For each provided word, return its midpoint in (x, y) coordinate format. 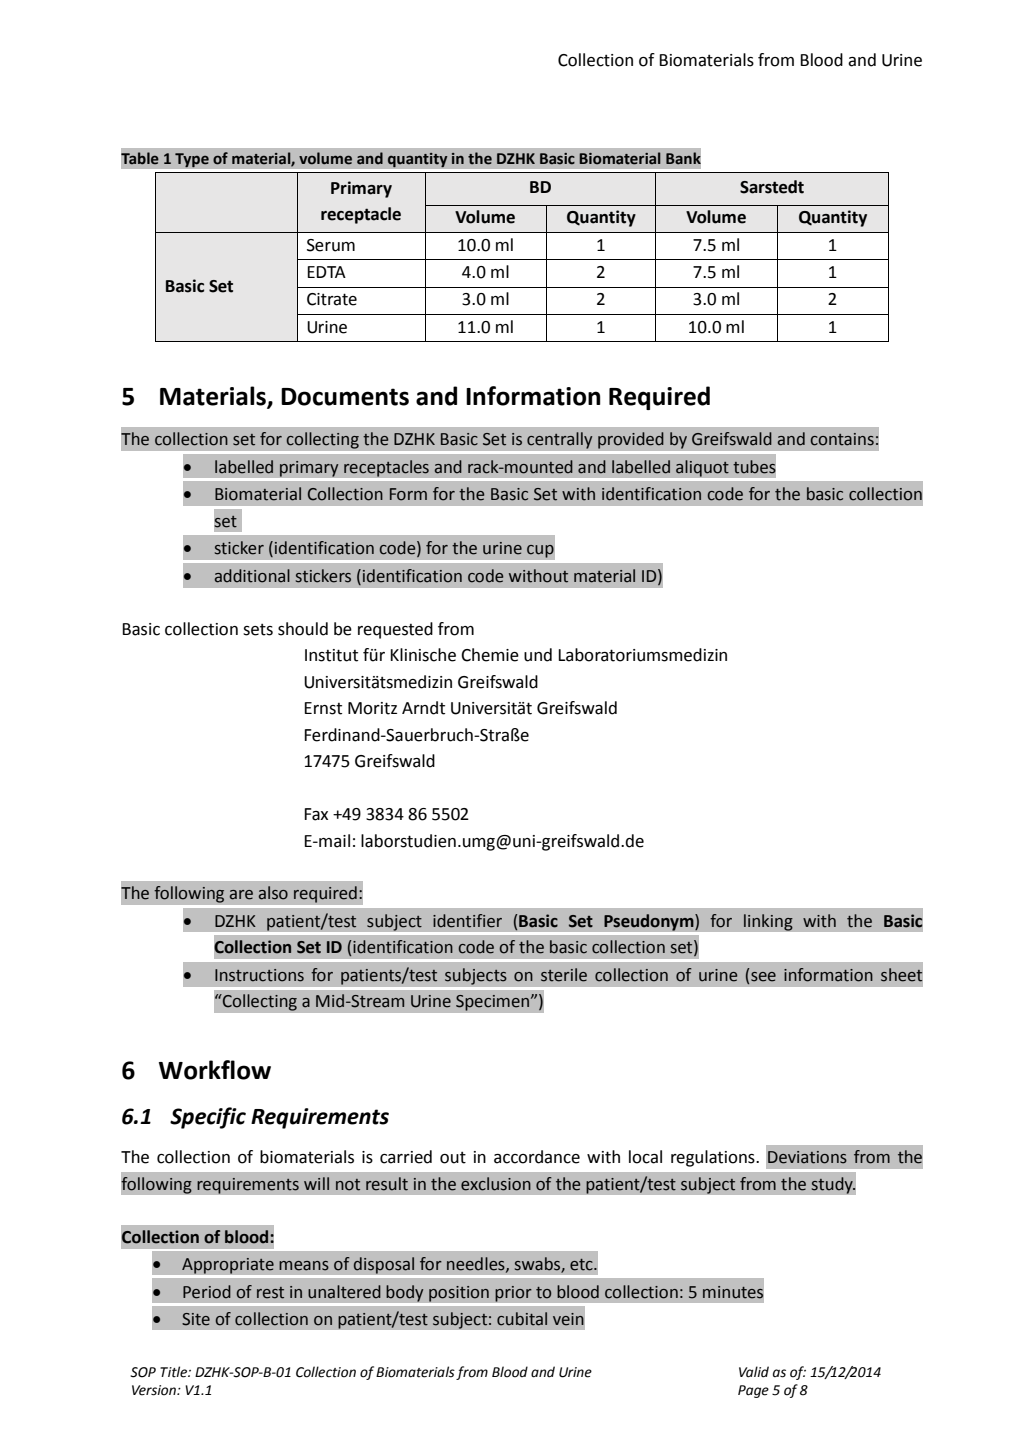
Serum (331, 245)
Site (196, 1319)
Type (192, 160)
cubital (522, 1319)
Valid (754, 1372)
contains (842, 439)
